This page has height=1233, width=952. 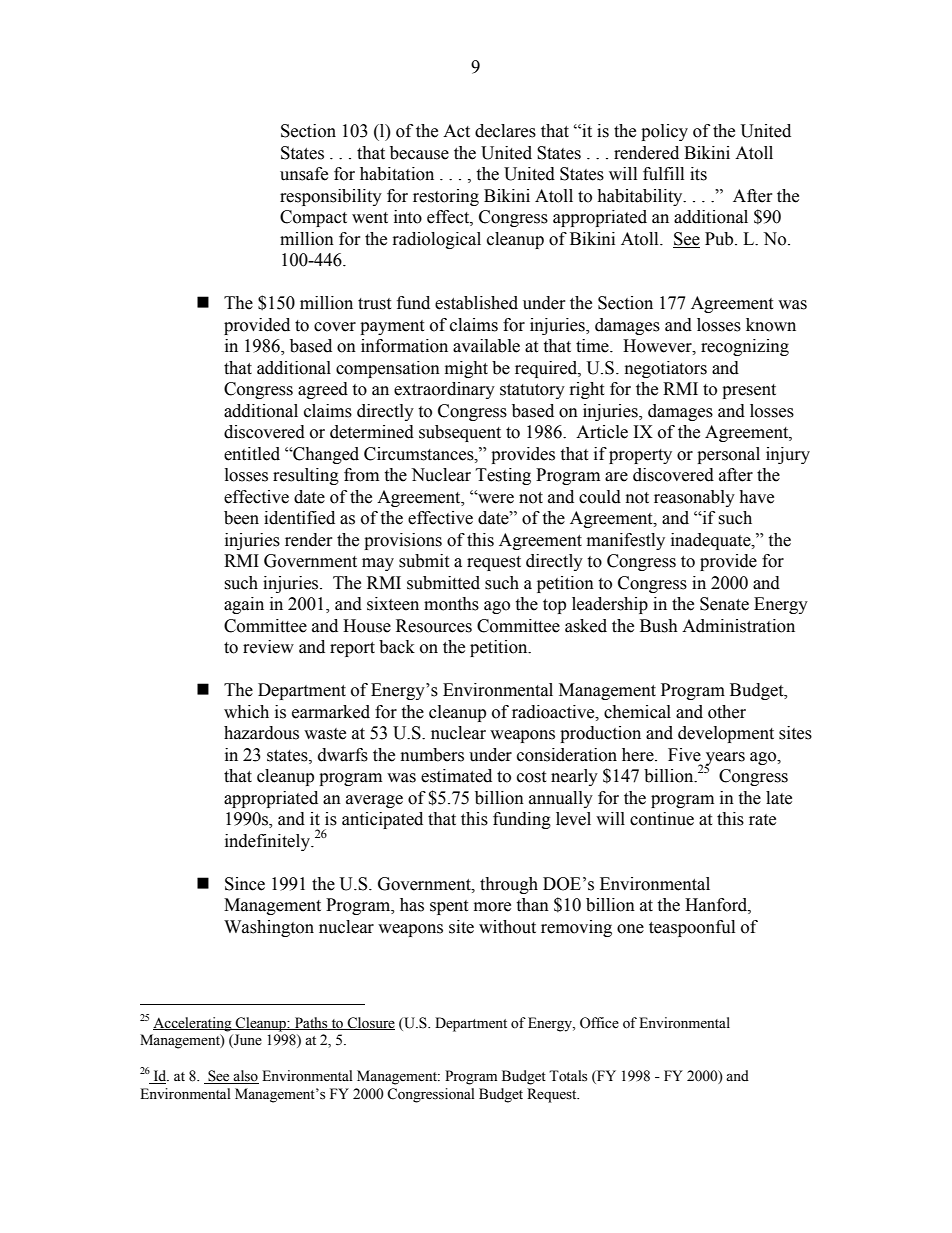 What do you see at coordinates (323, 390) in the page?
I see `agreed` at bounding box center [323, 390].
